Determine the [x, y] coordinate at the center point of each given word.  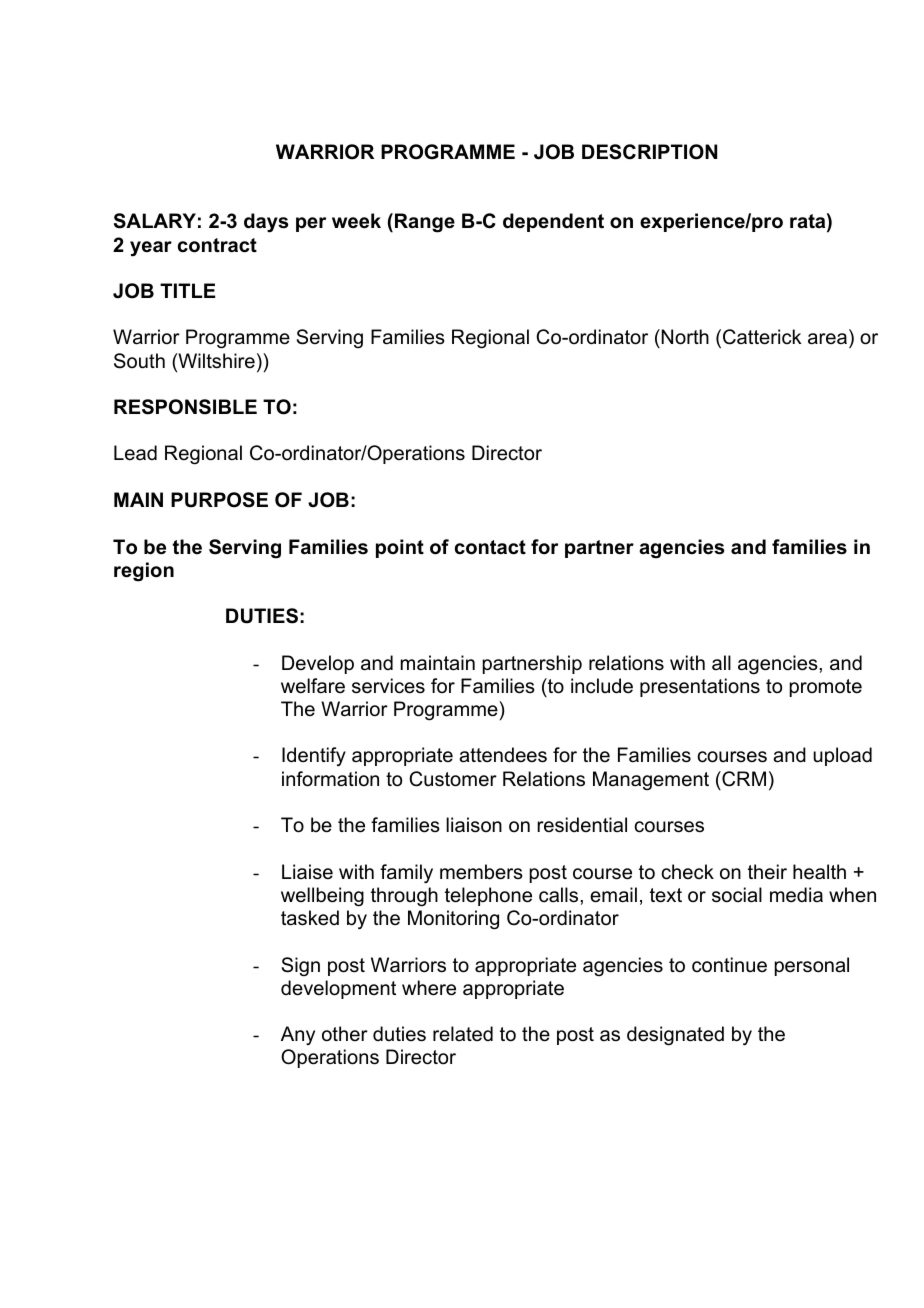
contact [490, 547]
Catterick [762, 337]
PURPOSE [219, 500]
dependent [553, 222]
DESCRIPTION [649, 152]
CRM [743, 779]
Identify [314, 756]
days [266, 223]
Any [298, 1035]
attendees [503, 755]
